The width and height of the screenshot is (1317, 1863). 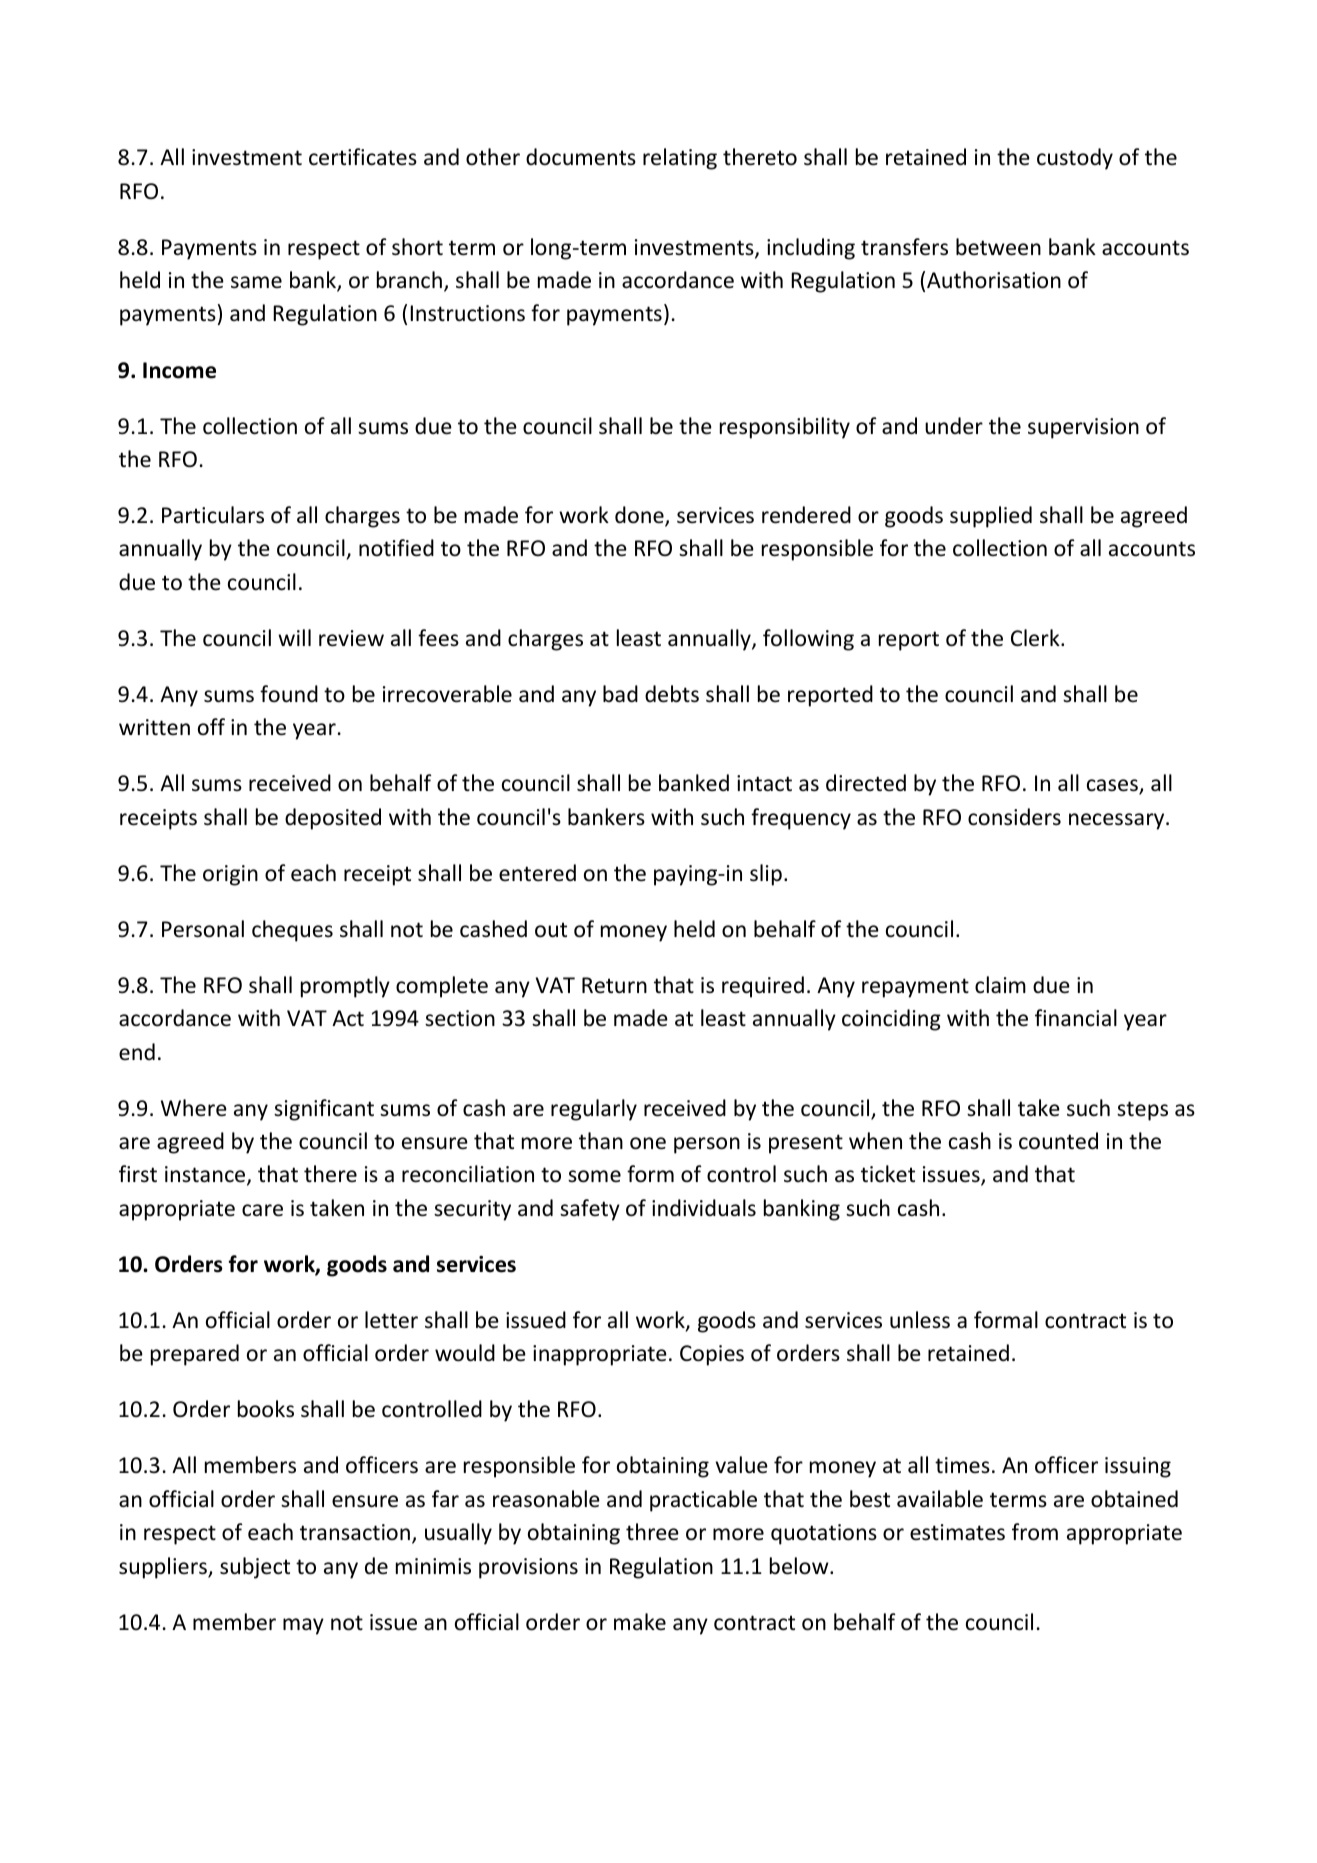 What do you see at coordinates (680, 159) in the screenshot?
I see `relating` at bounding box center [680, 159].
